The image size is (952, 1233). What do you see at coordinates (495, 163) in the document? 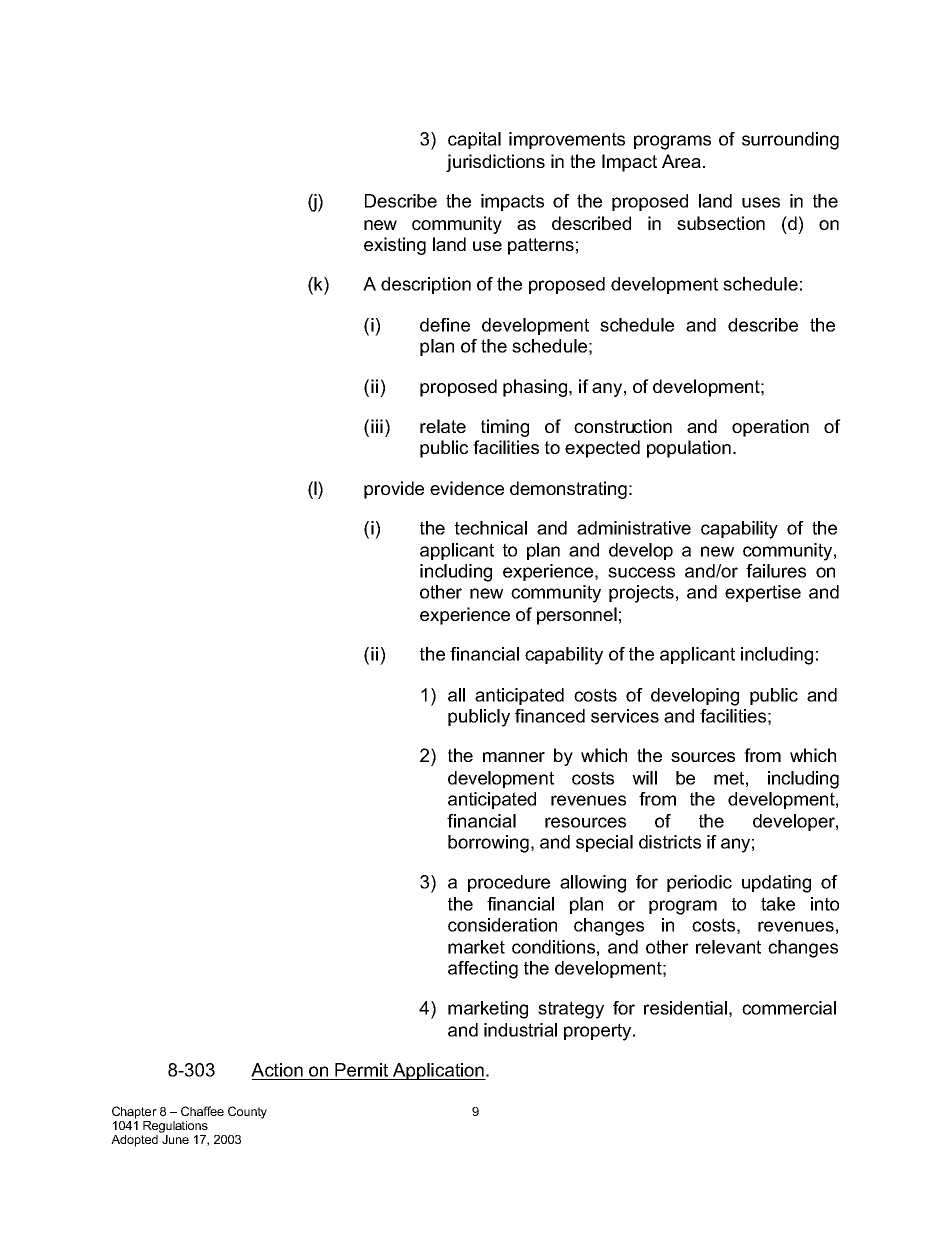
I see `jurisdictions` at bounding box center [495, 163].
